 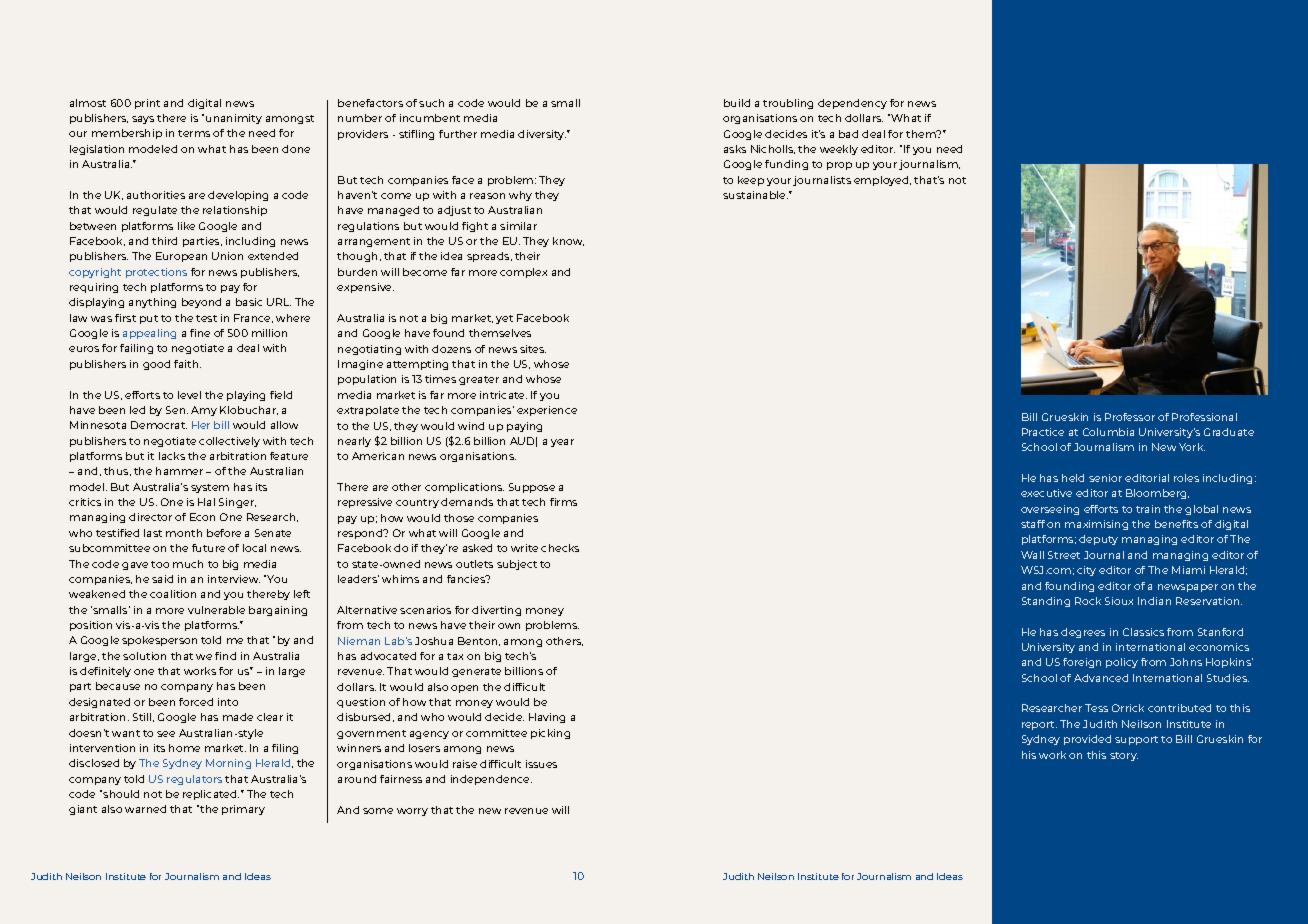 What do you see at coordinates (560, 548) in the page?
I see `checks` at bounding box center [560, 548].
